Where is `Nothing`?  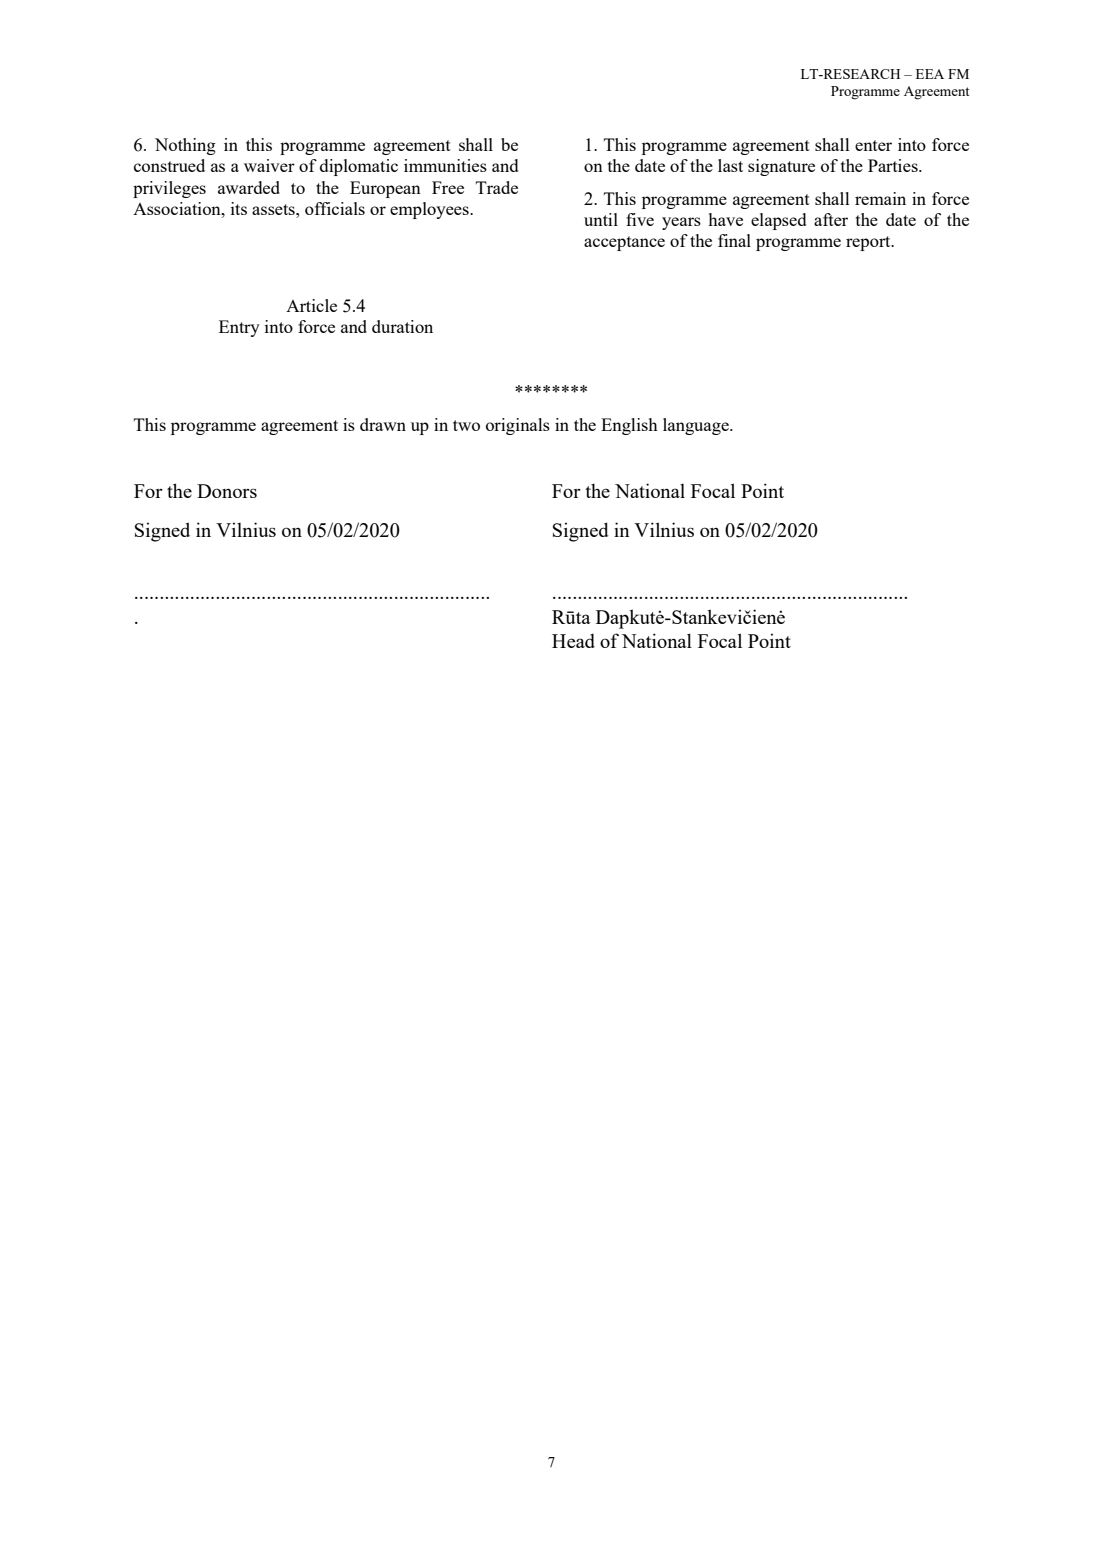
Nothing is located at coordinates (185, 146).
